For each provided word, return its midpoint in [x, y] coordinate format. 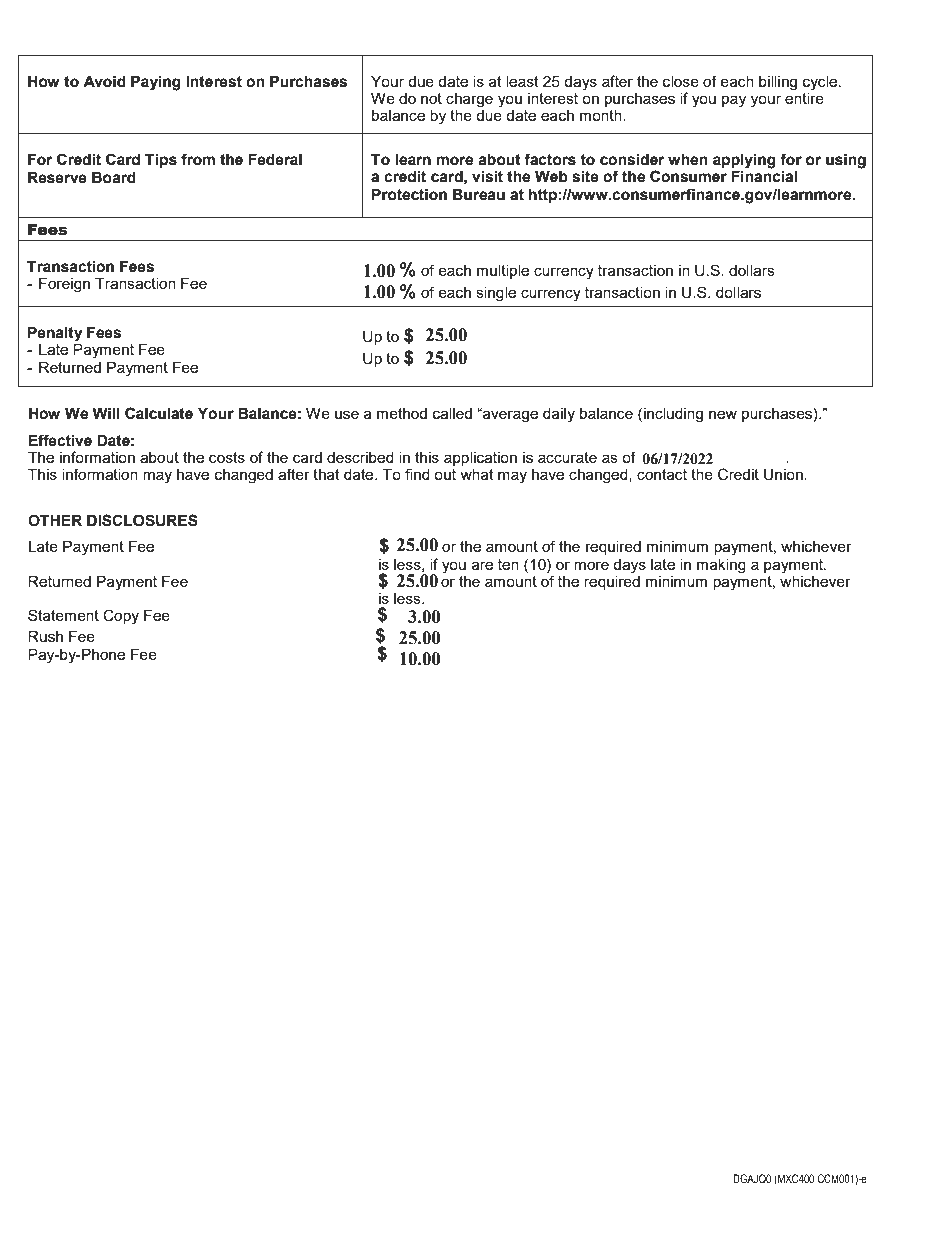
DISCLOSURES [142, 520]
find [417, 474]
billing [778, 83]
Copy [121, 617]
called [452, 413]
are [482, 565]
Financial [764, 177]
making [721, 566]
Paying [156, 83]
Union [784, 475]
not [431, 98]
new [723, 414]
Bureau [479, 195]
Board [114, 178]
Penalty [55, 334]
